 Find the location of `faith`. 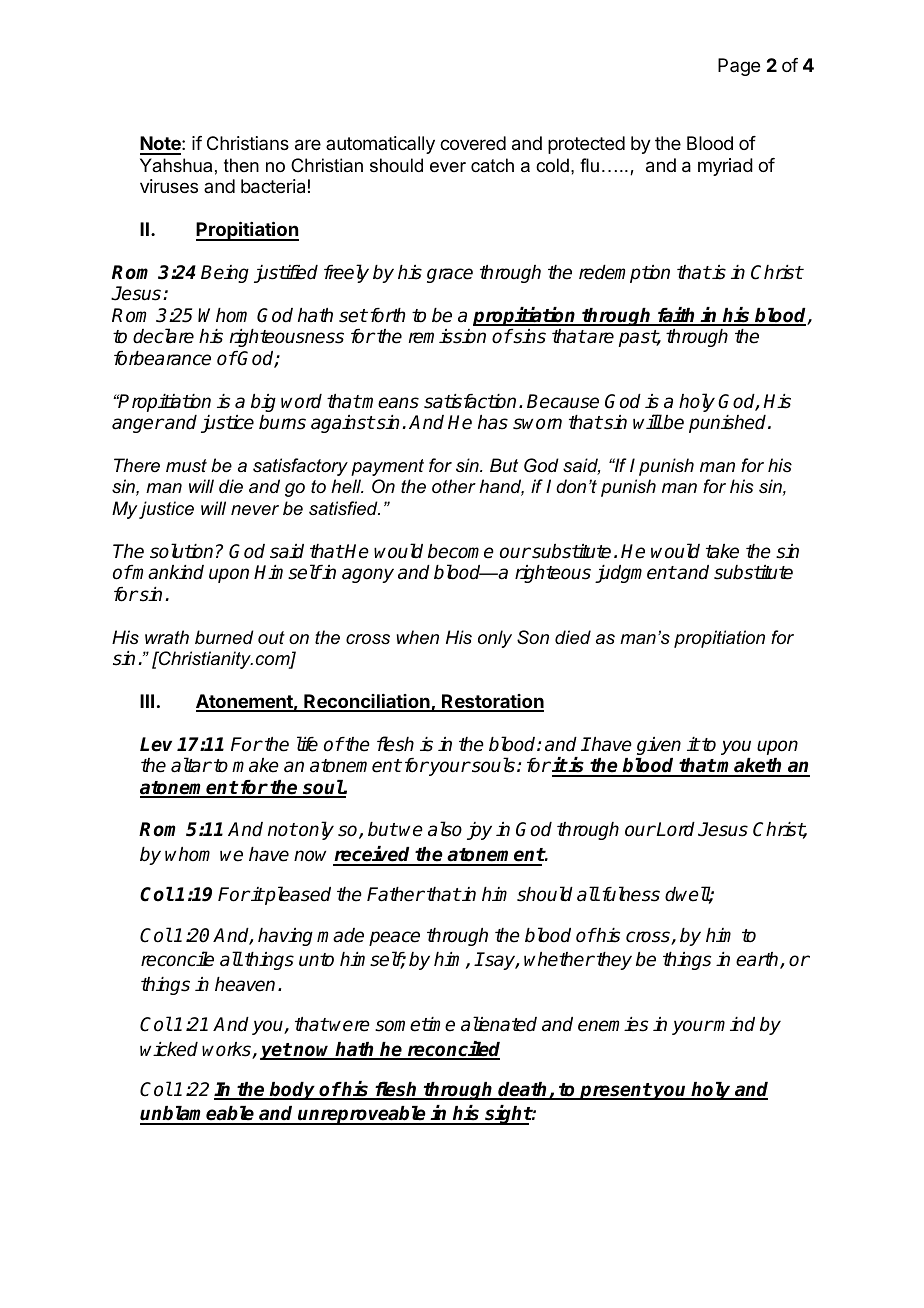

faith is located at coordinates (676, 316).
